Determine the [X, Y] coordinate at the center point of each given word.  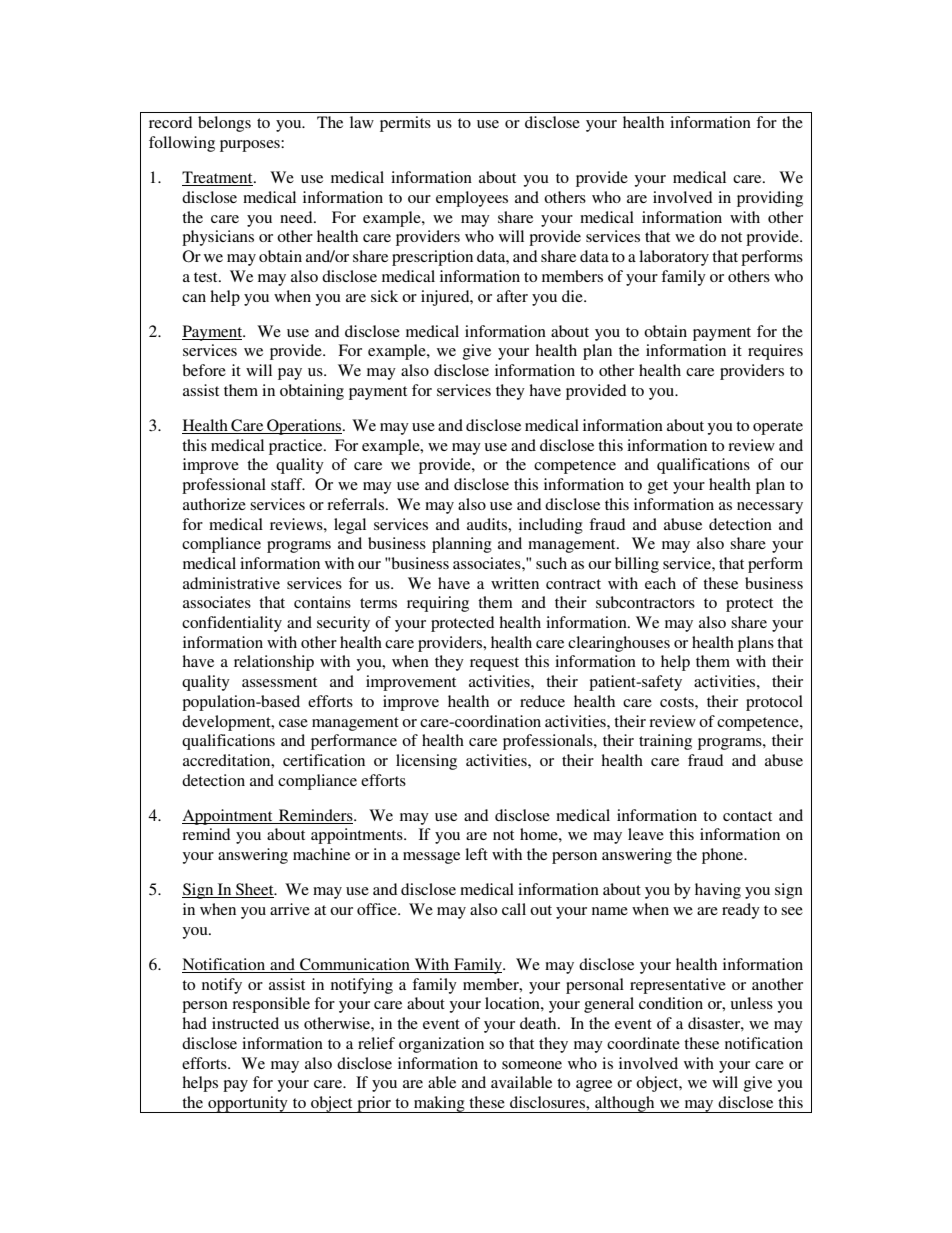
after [512, 296]
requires [775, 352]
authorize [214, 504]
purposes [251, 146]
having [718, 891]
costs [678, 702]
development [227, 723]
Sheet [255, 890]
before [204, 370]
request [494, 664]
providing [770, 199]
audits [488, 524]
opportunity [248, 1104]
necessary [770, 508]
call [514, 909]
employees [472, 199]
